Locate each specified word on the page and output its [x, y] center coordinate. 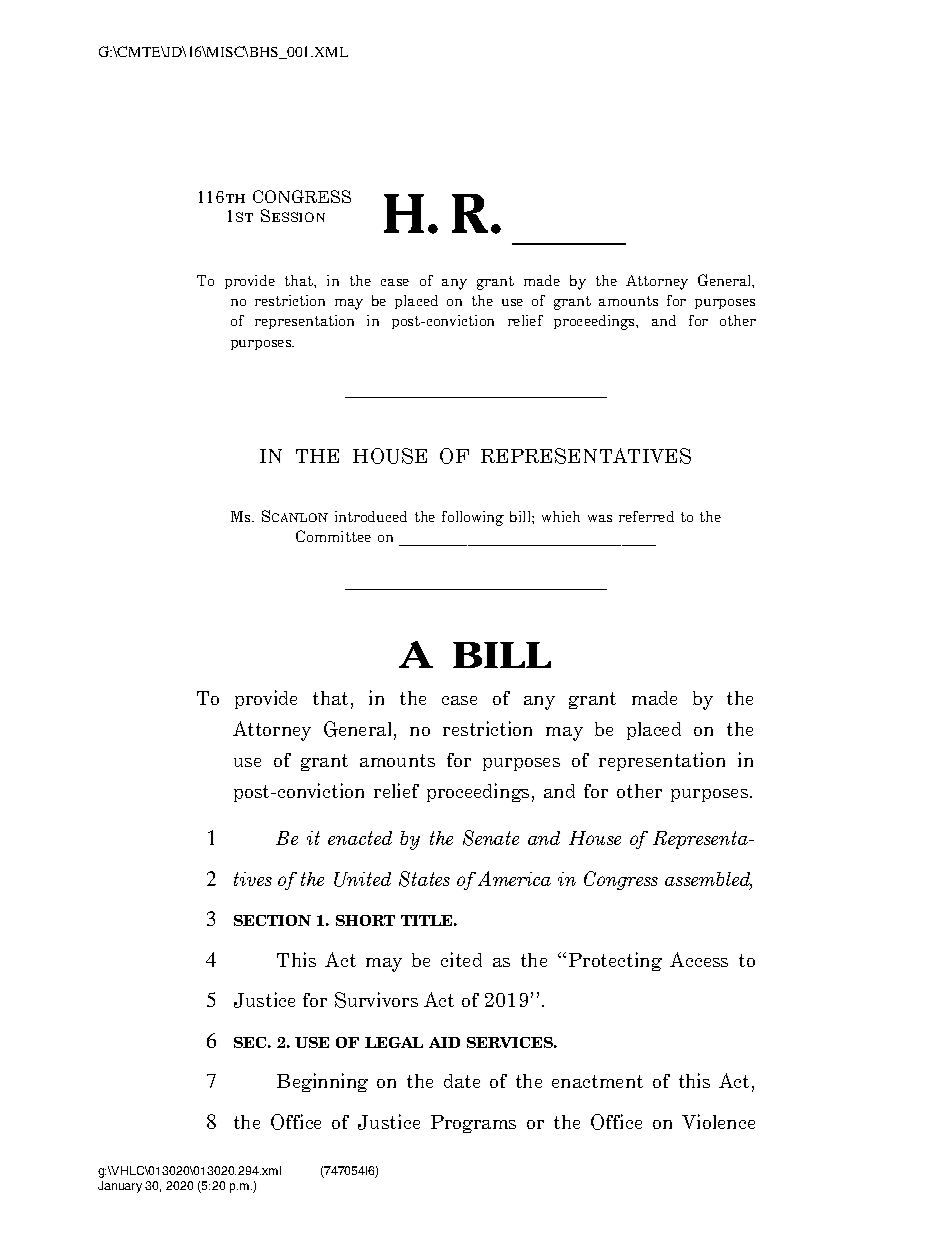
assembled [708, 880]
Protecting [615, 961]
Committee [333, 536]
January [120, 1187]
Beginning [322, 1082]
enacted [360, 838]
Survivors [376, 1000]
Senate [491, 838]
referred [646, 516]
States [424, 879]
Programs [473, 1124]
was [600, 518]
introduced [371, 516]
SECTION [272, 920]
